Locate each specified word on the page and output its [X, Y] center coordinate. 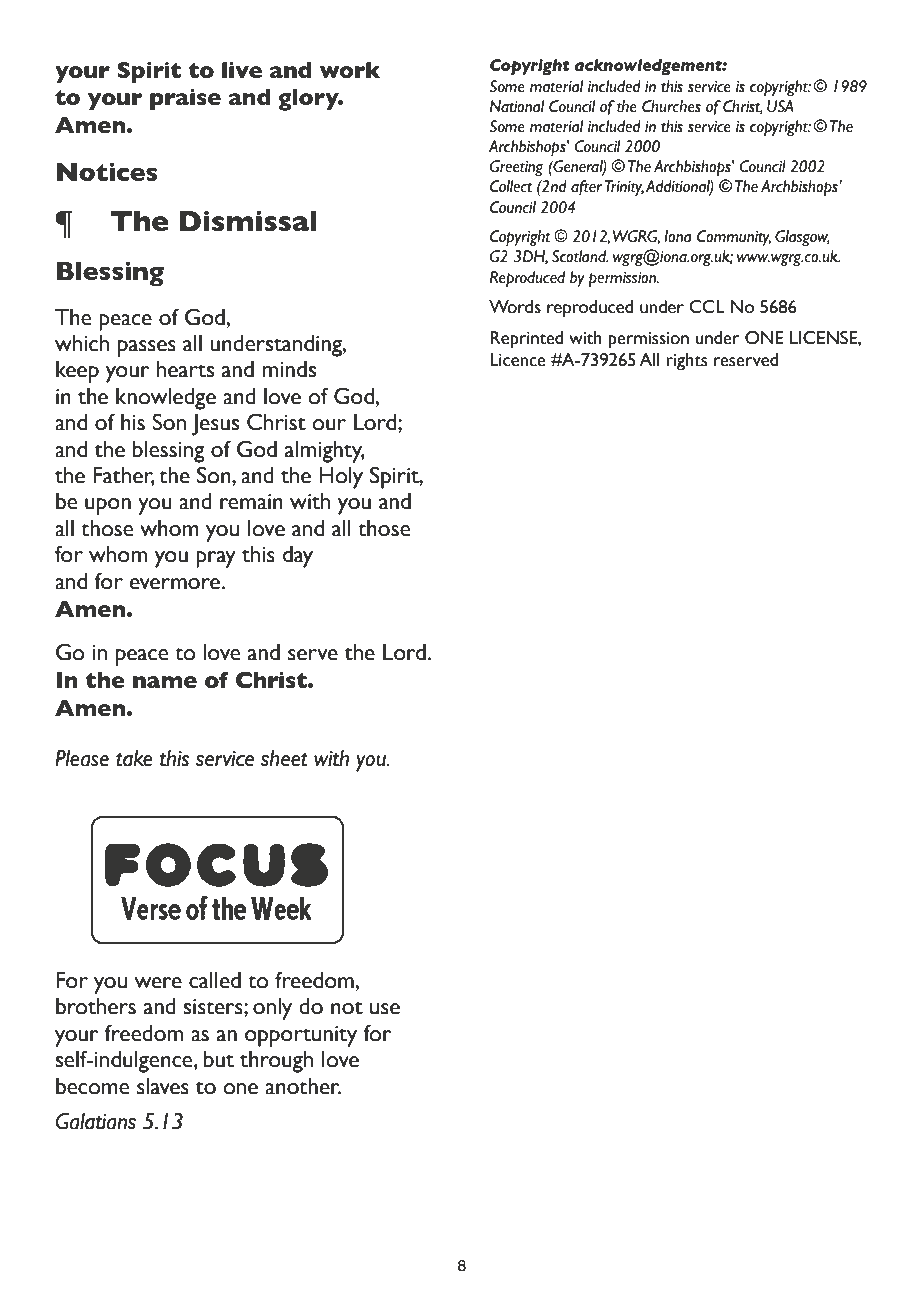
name [165, 682]
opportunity [301, 1036]
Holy [341, 478]
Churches [671, 106]
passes [147, 348]
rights [687, 362]
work [350, 70]
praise [185, 99]
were [158, 983]
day [298, 557]
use [385, 1009]
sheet [284, 758]
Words [515, 307]
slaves [163, 1086]
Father [124, 476]
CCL [707, 307]
